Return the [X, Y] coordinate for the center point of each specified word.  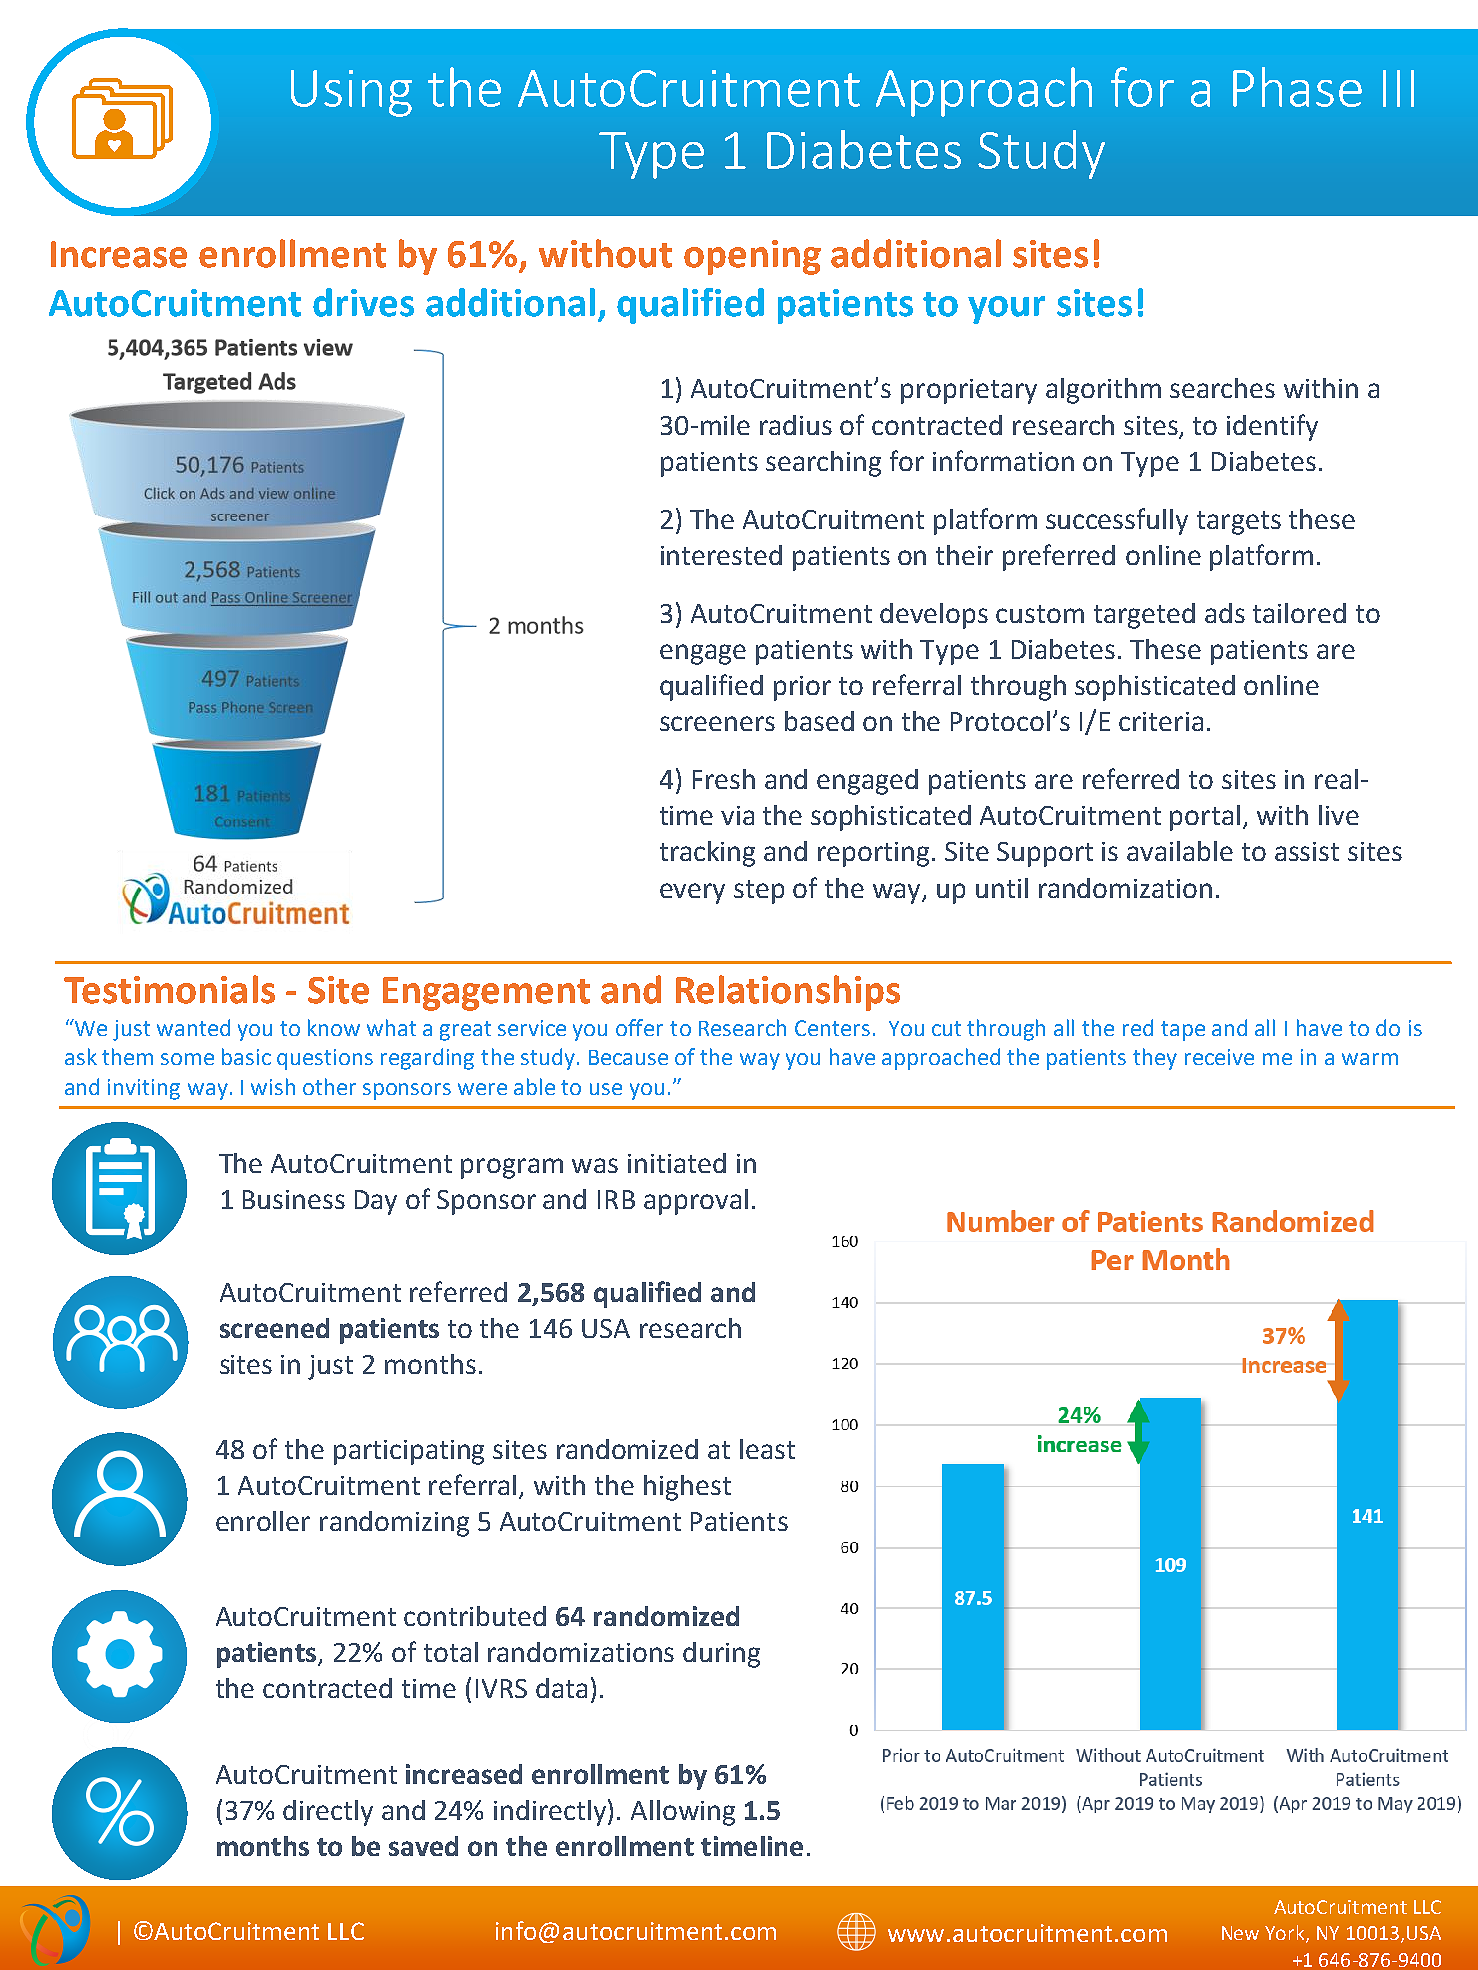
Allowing [683, 1813]
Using [351, 93]
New [1240, 1933]
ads [1225, 613]
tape [1183, 1031]
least [767, 1449]
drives [363, 302]
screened [274, 1328]
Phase [1297, 87]
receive [1219, 1057]
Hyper [886, 149]
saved [423, 1846]
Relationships [788, 993]
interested [721, 555]
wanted [193, 1027]
